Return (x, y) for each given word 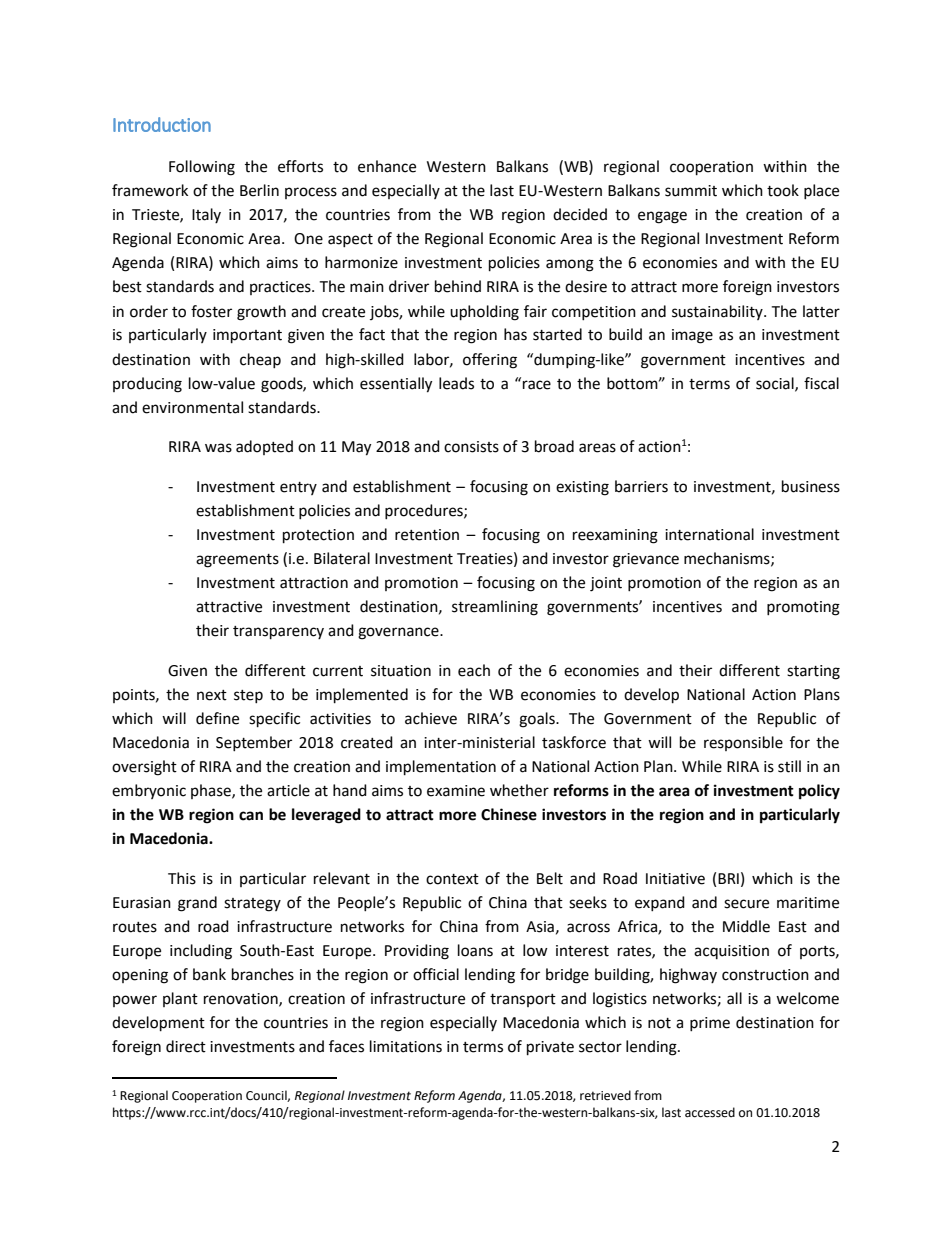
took (783, 190)
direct (186, 1046)
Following (202, 168)
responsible (743, 743)
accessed (710, 1112)
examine (456, 791)
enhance (387, 166)
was (218, 448)
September (254, 743)
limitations (406, 1046)
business (811, 486)
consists (471, 447)
